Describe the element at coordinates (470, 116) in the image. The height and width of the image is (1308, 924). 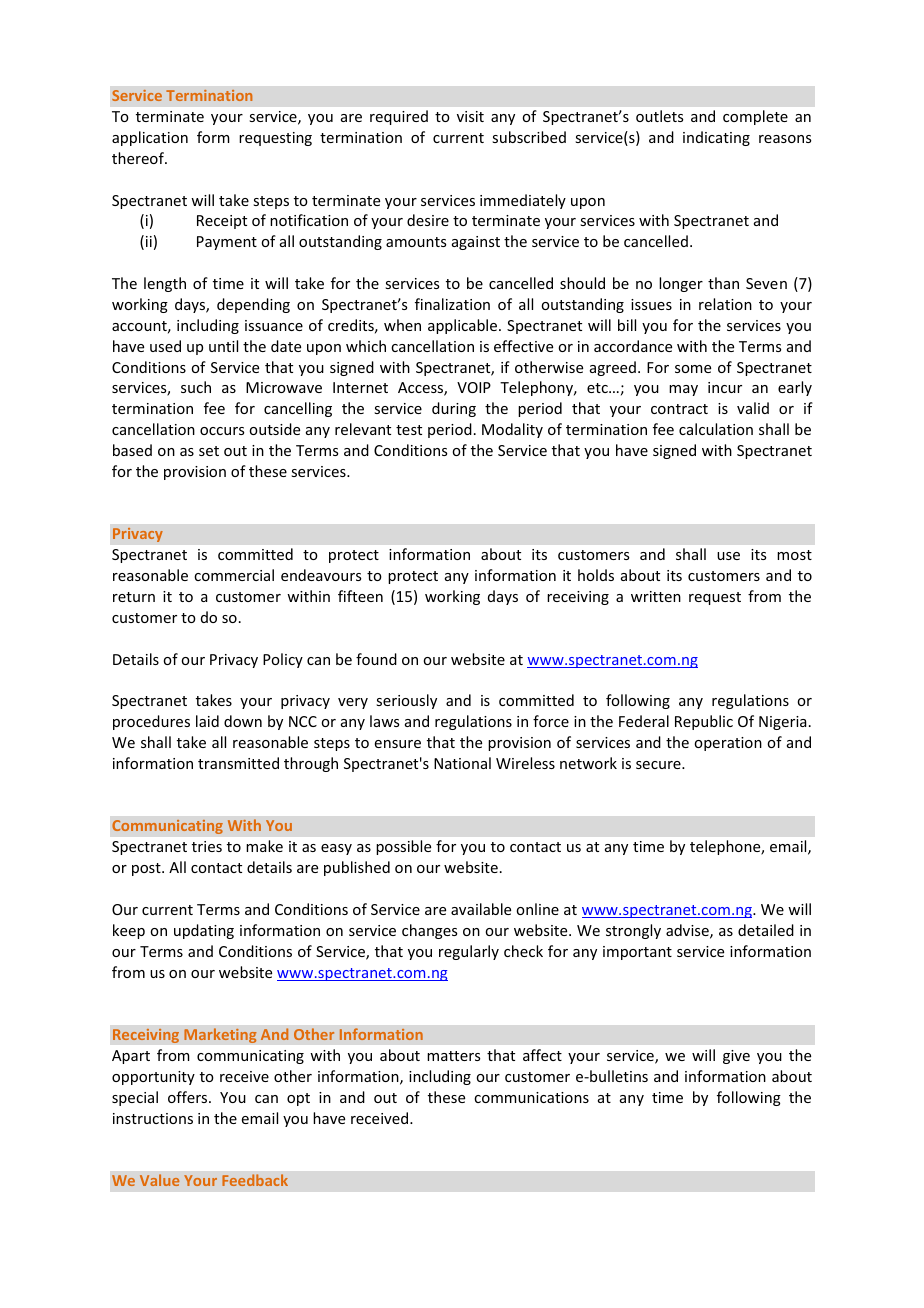
I see `visit` at that location.
